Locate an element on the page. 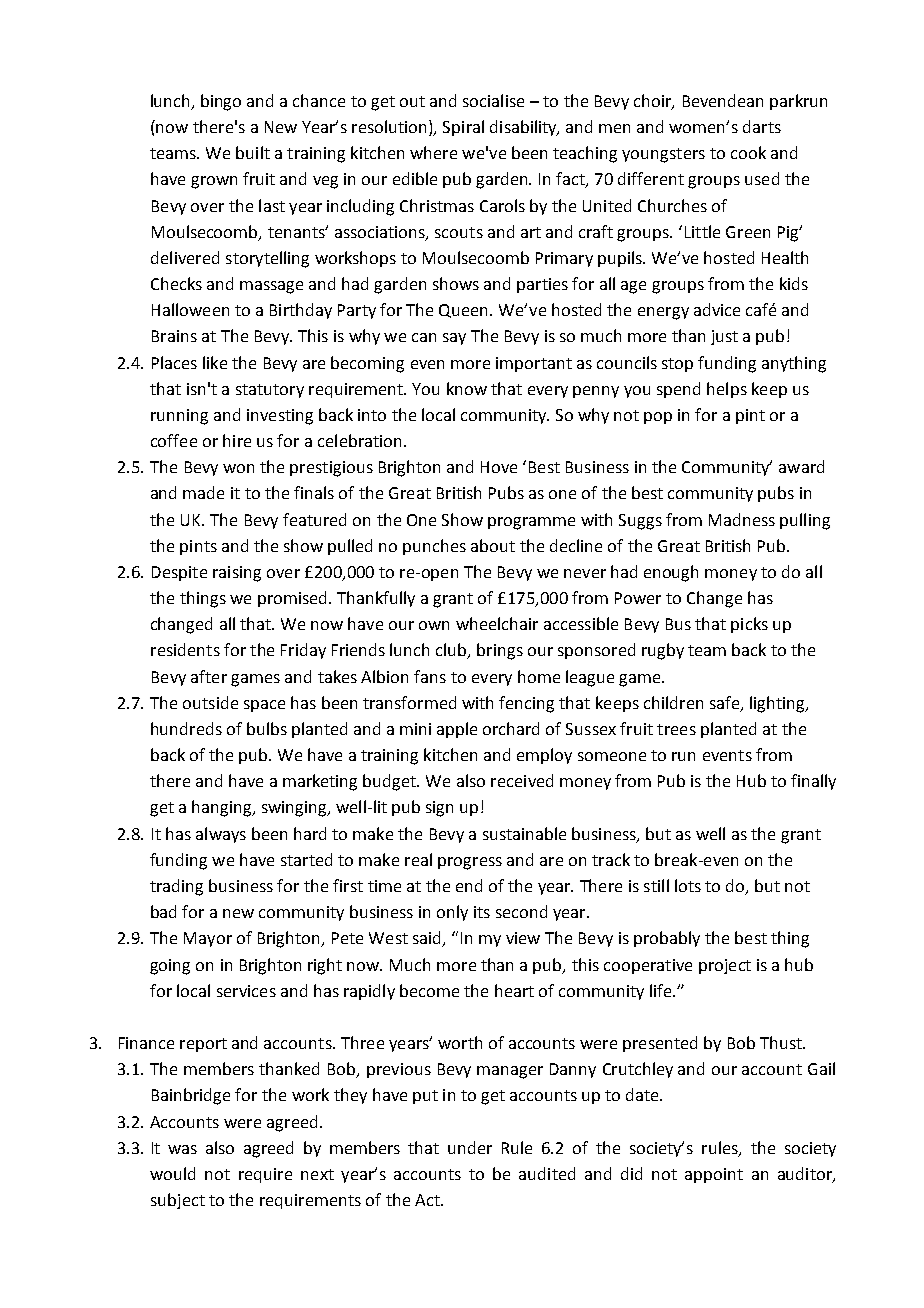 The image size is (924, 1308). darts is located at coordinates (762, 126).
